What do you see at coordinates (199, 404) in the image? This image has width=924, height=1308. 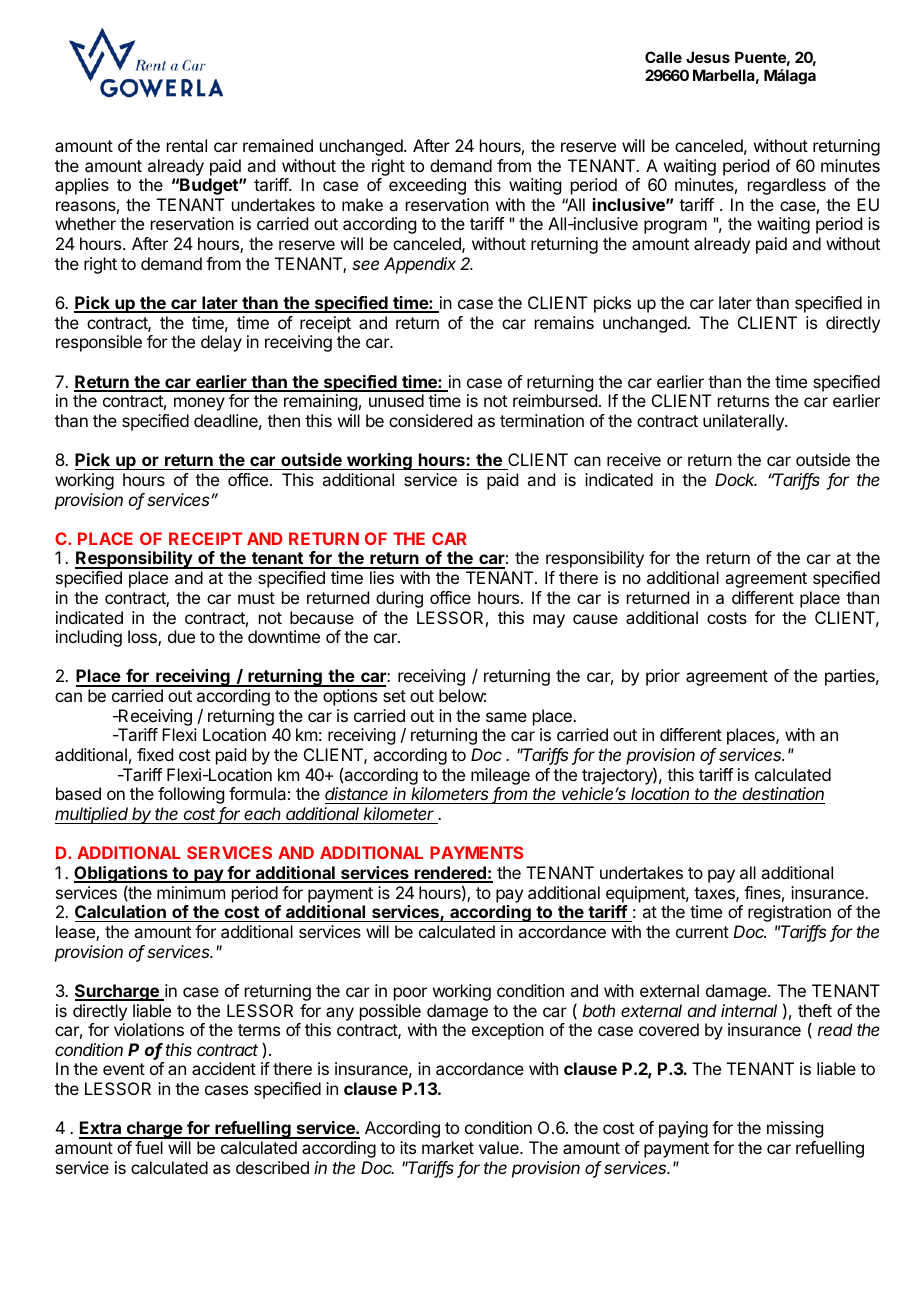 I see `money` at bounding box center [199, 404].
